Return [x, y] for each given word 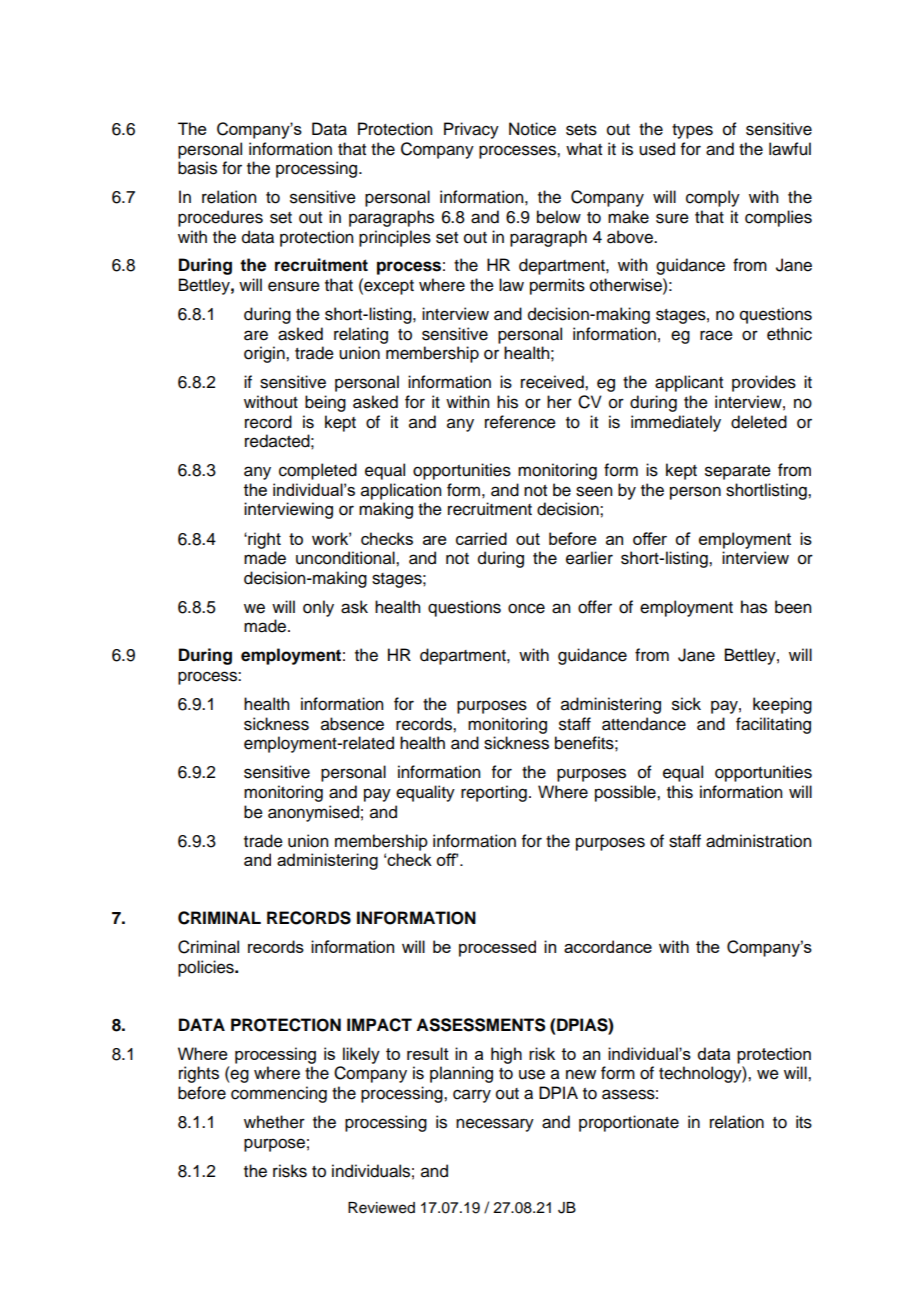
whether [274, 1122]
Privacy [471, 130]
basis [197, 168]
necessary [495, 1125]
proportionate [629, 1123]
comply [713, 198]
